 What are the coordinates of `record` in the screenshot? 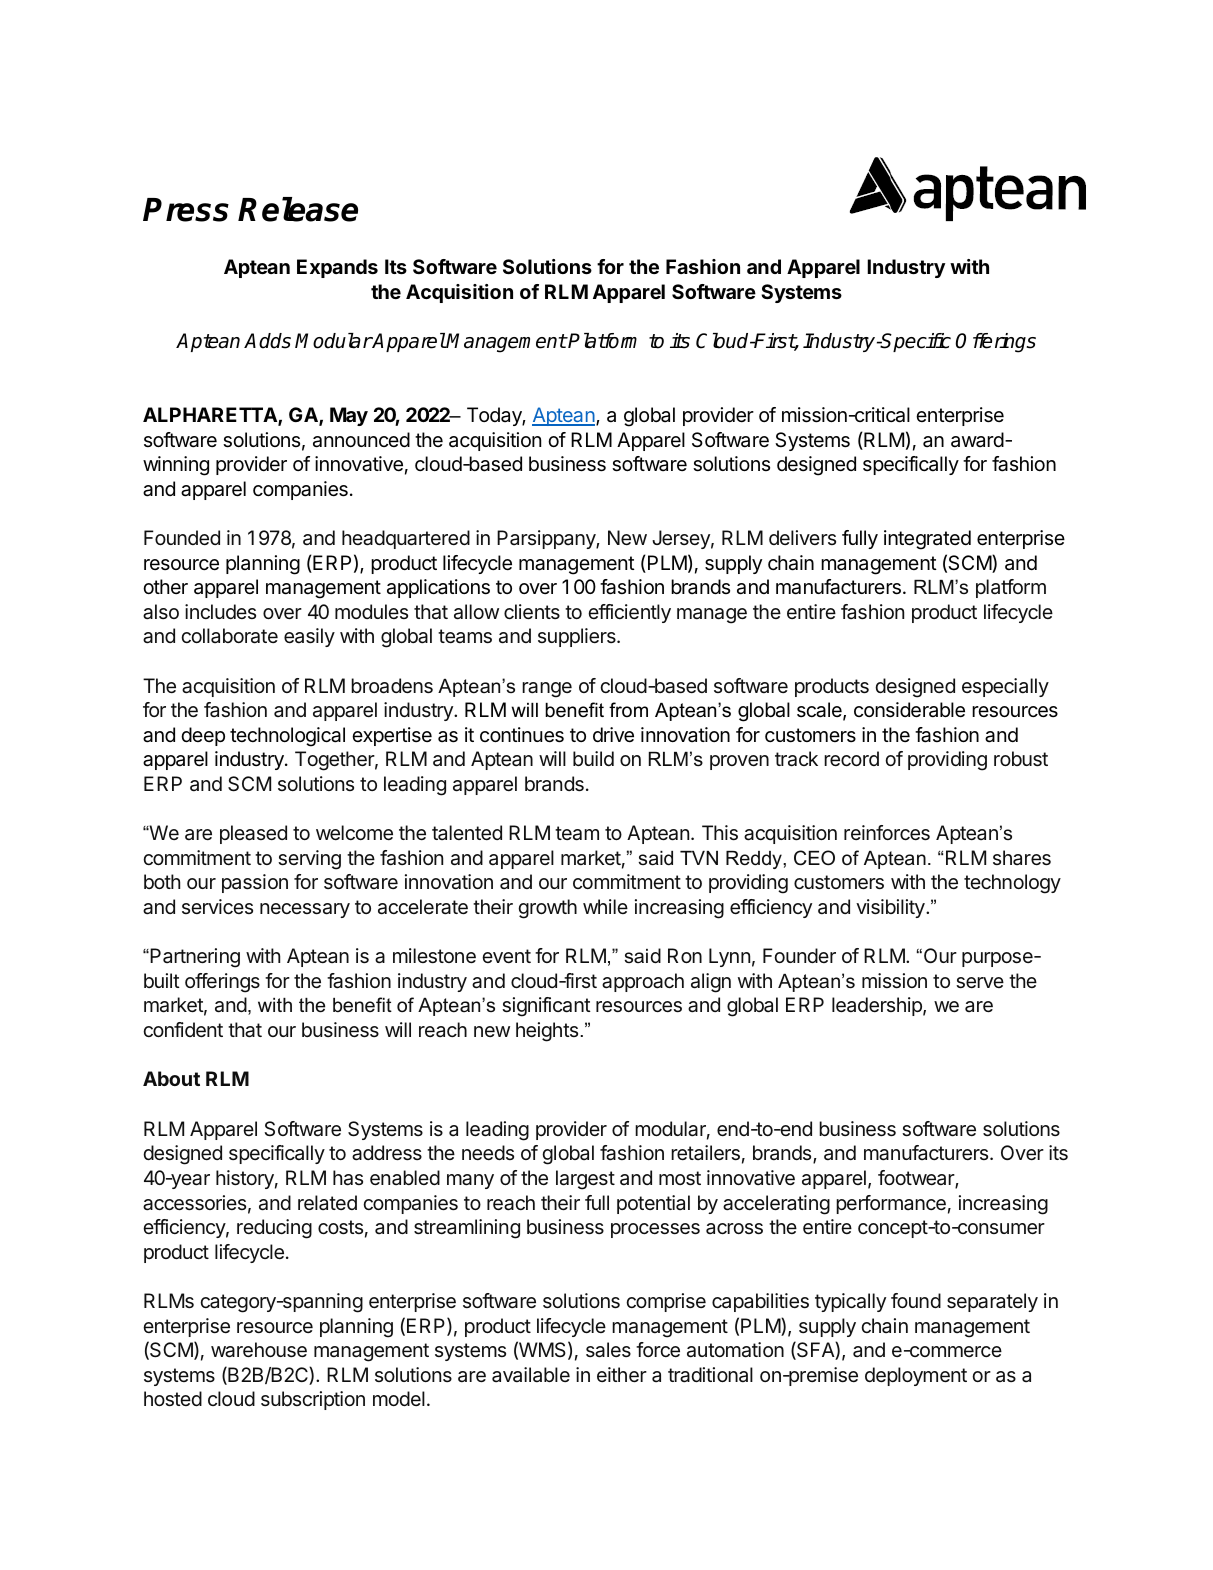 It's located at (851, 758).
